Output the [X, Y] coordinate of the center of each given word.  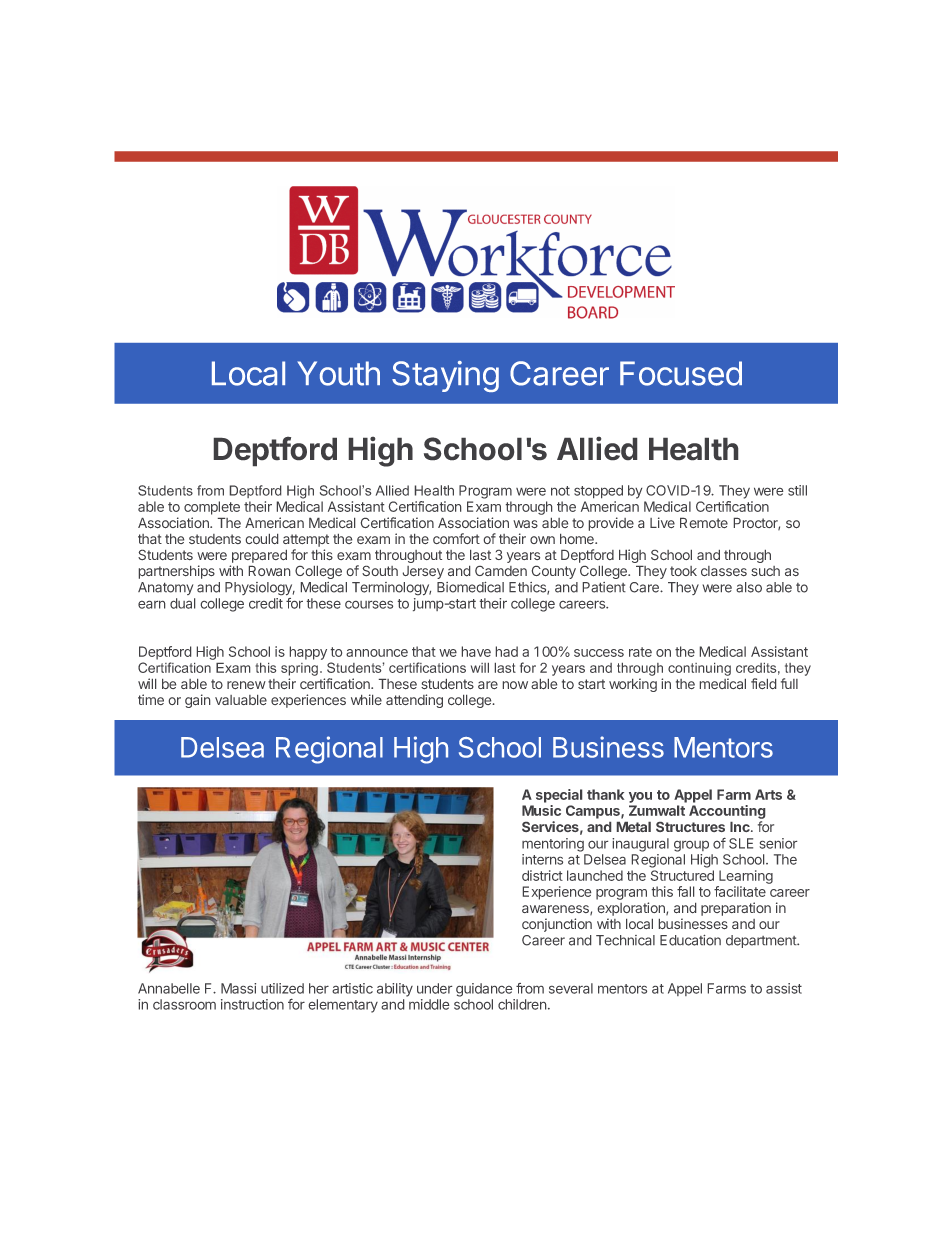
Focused [681, 373]
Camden [501, 571]
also [749, 587]
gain [197, 701]
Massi [238, 988]
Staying [445, 376]
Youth [338, 373]
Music [541, 810]
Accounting [727, 812]
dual [182, 603]
